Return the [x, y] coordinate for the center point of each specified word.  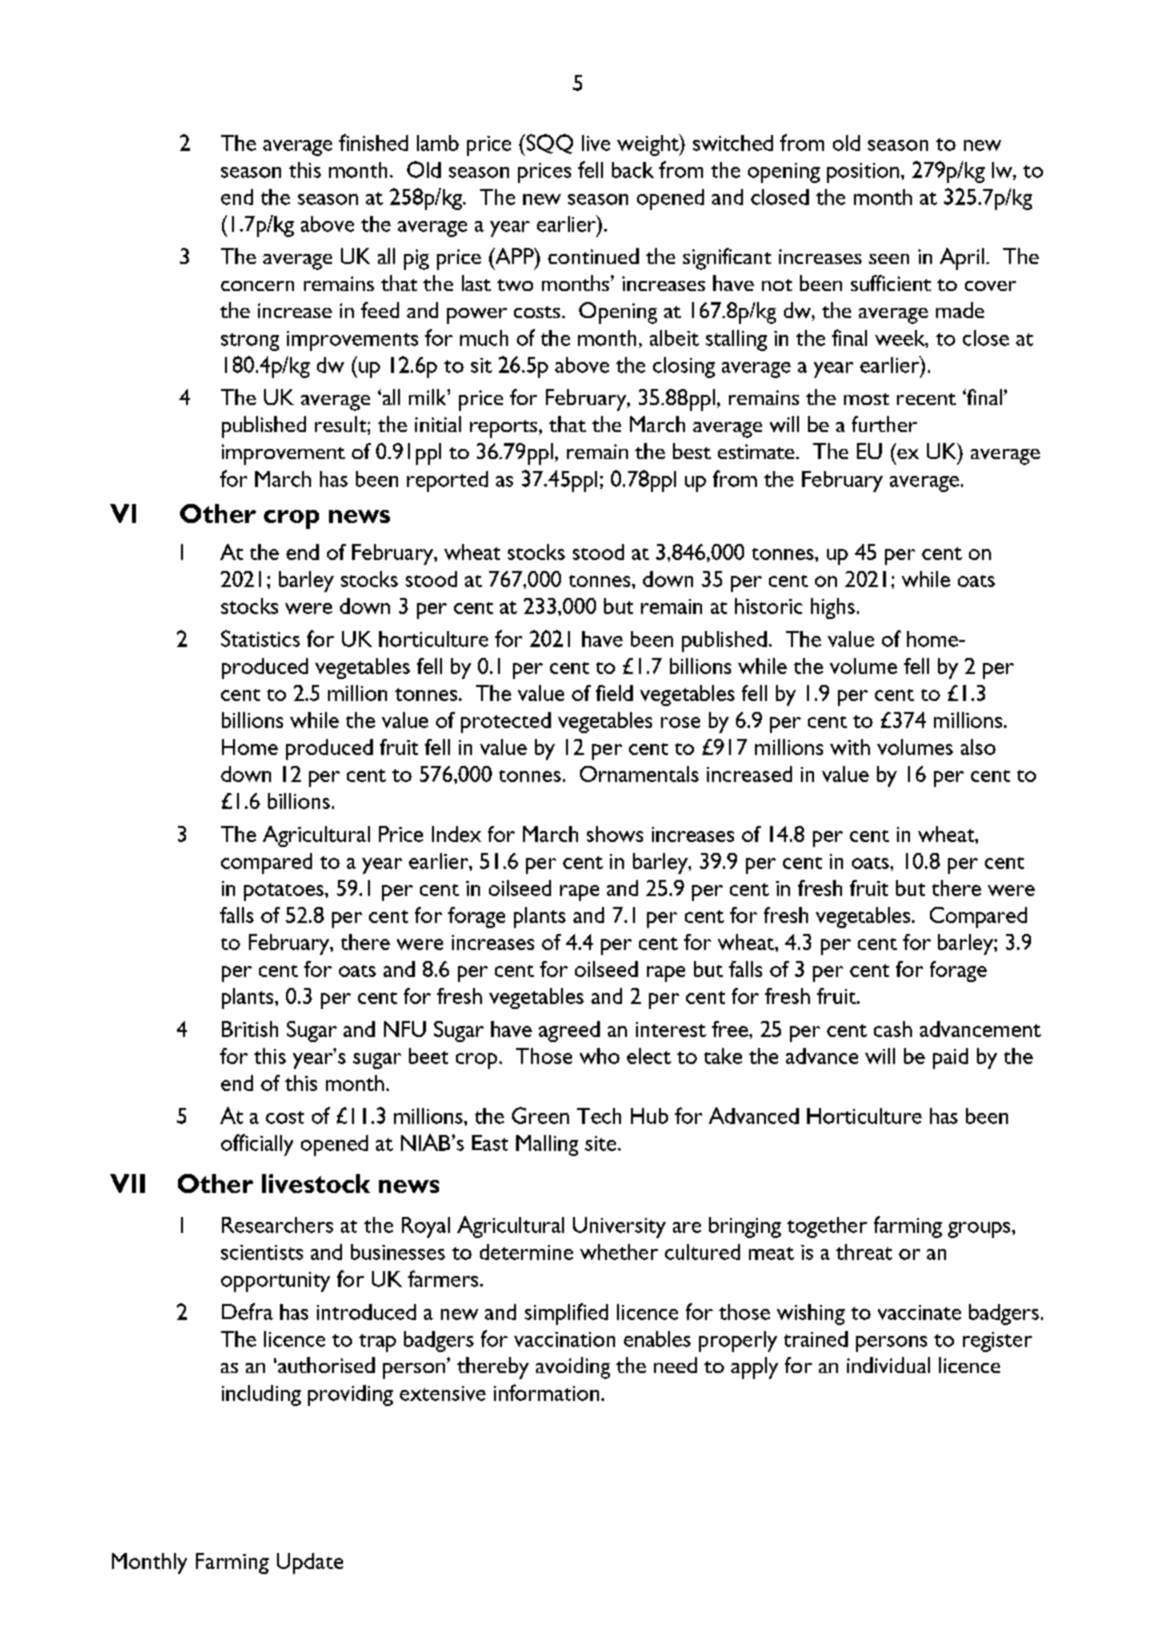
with [850, 747]
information [548, 1392]
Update [310, 1563]
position [863, 173]
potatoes [285, 892]
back [633, 170]
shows [615, 834]
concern [257, 286]
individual [888, 1365]
